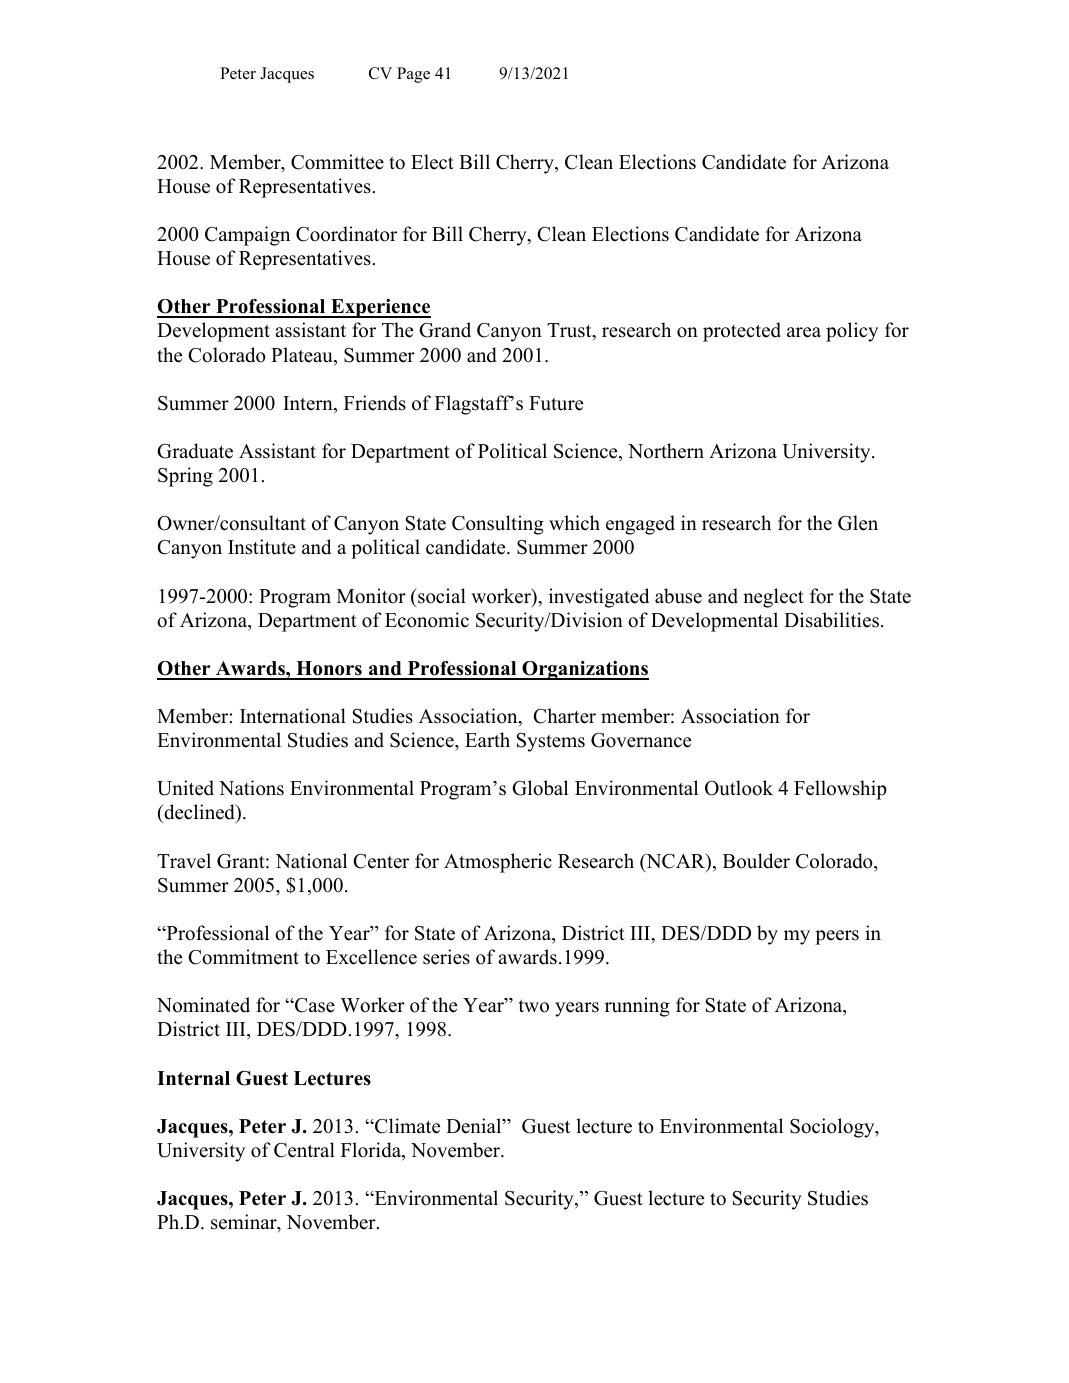 The height and width of the page is (1383, 1069). I want to click on protected, so click(742, 332).
